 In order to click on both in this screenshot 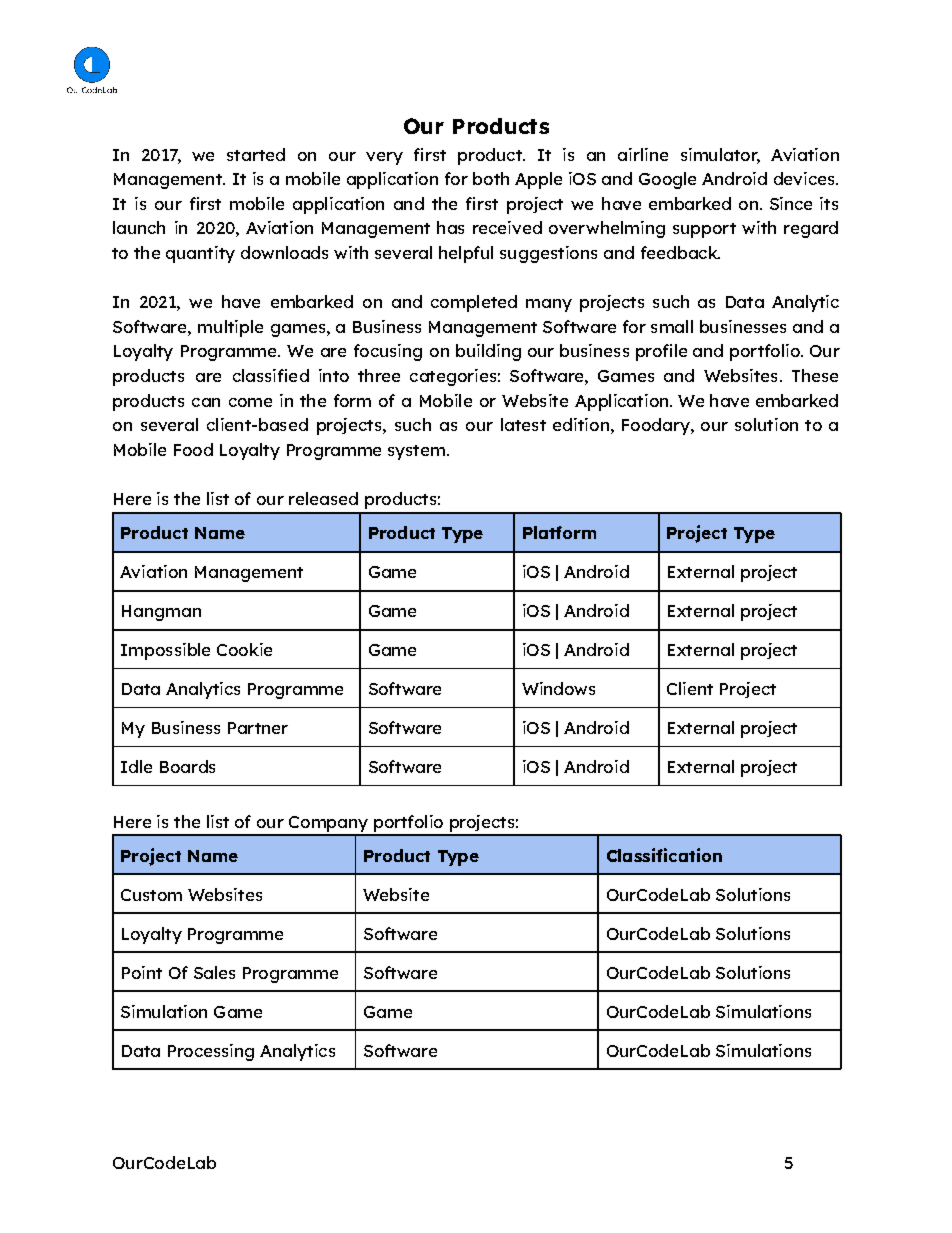, I will do `click(491, 178)`.
